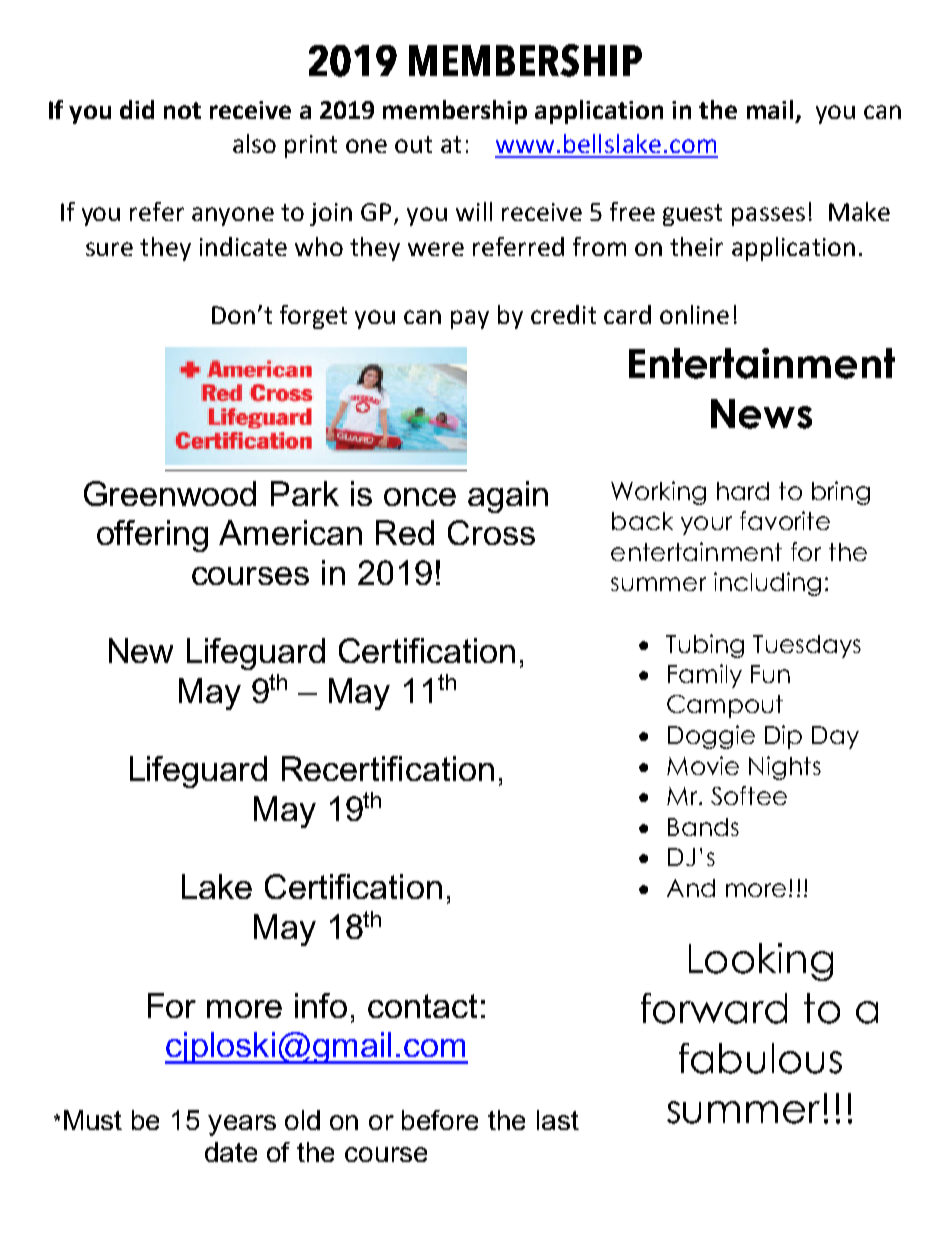  Describe the element at coordinates (703, 765) in the image. I see `Movie` at that location.
